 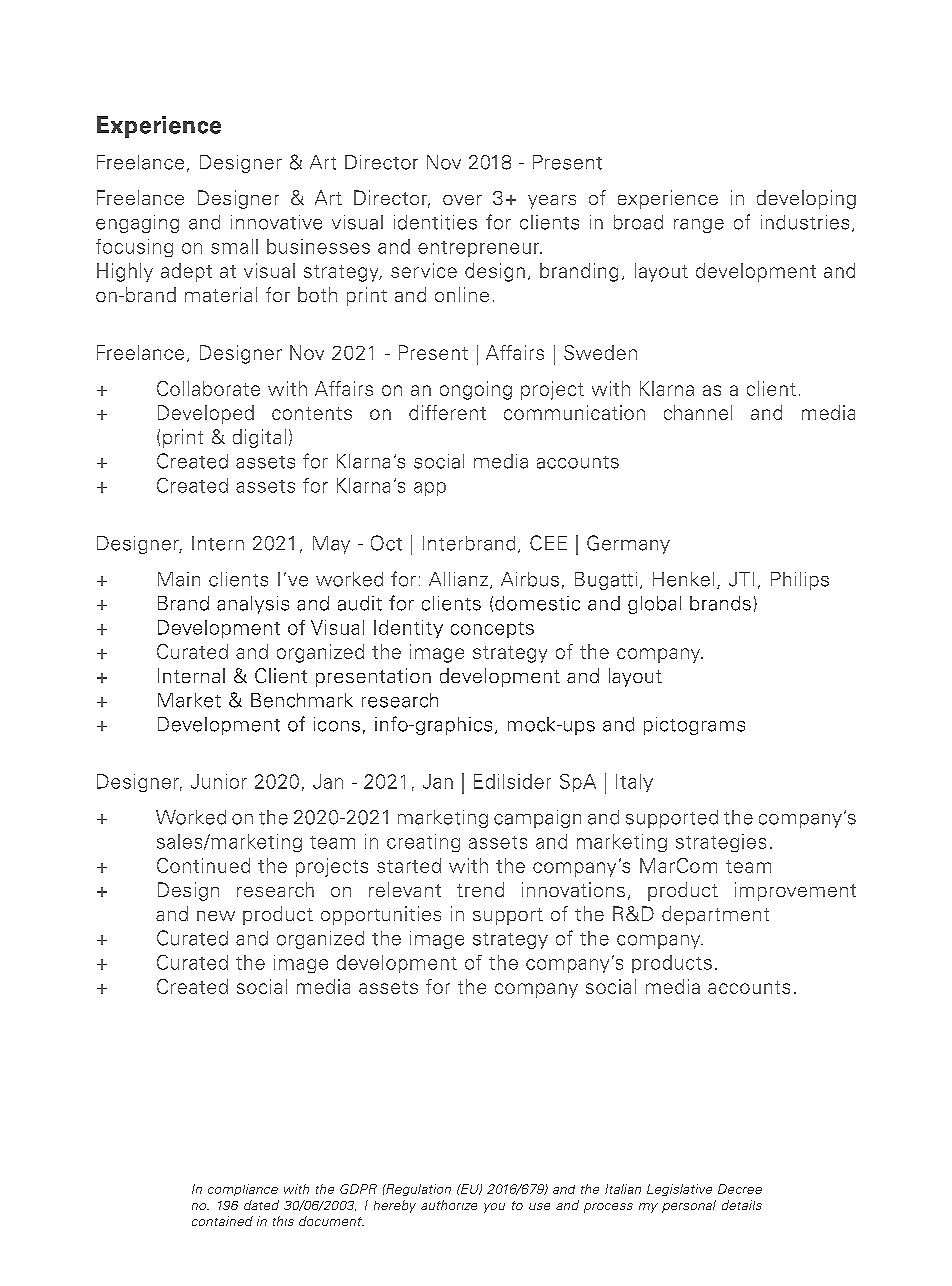 I want to click on Airbus, so click(x=530, y=579).
